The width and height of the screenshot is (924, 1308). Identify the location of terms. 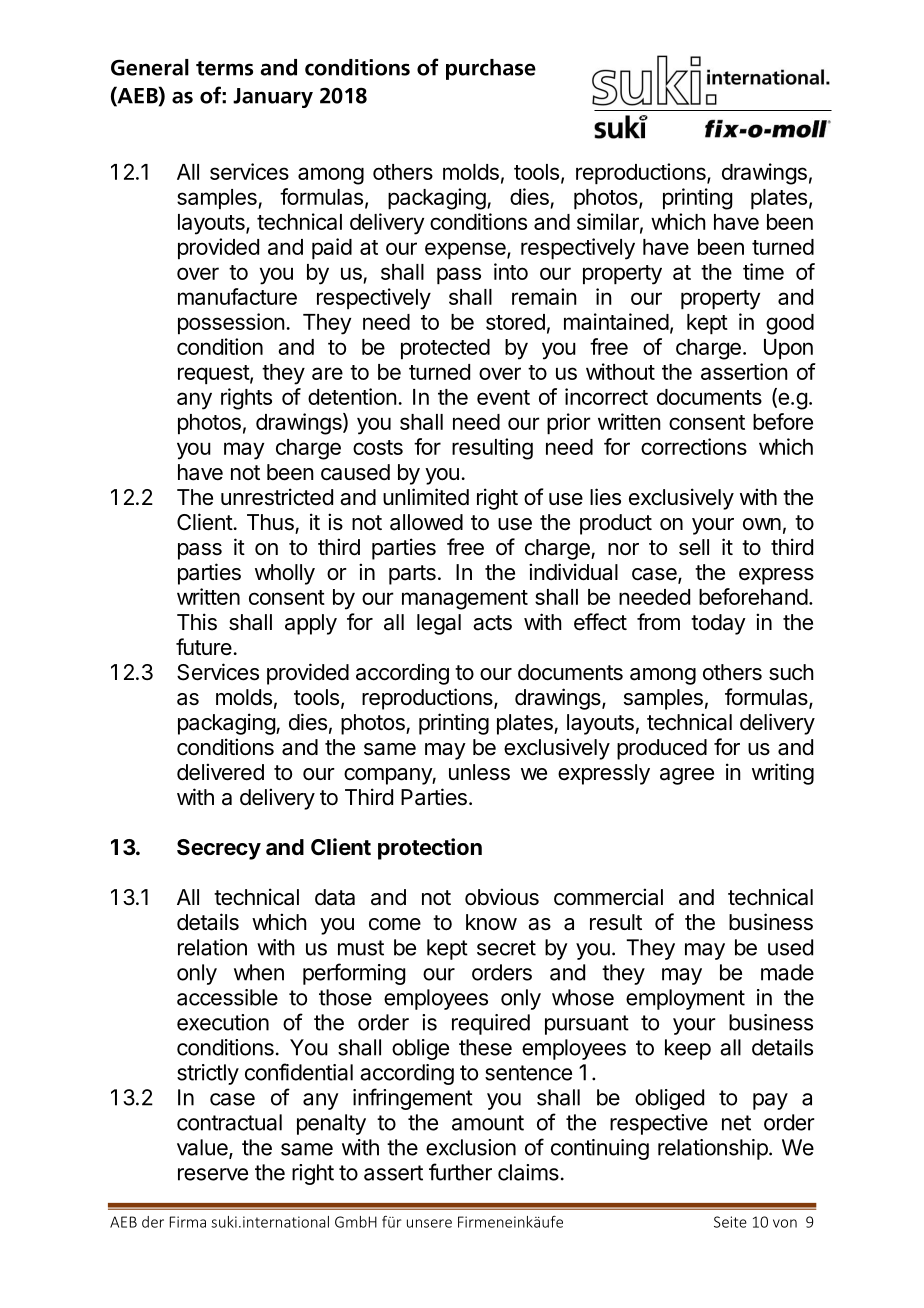
(224, 68).
